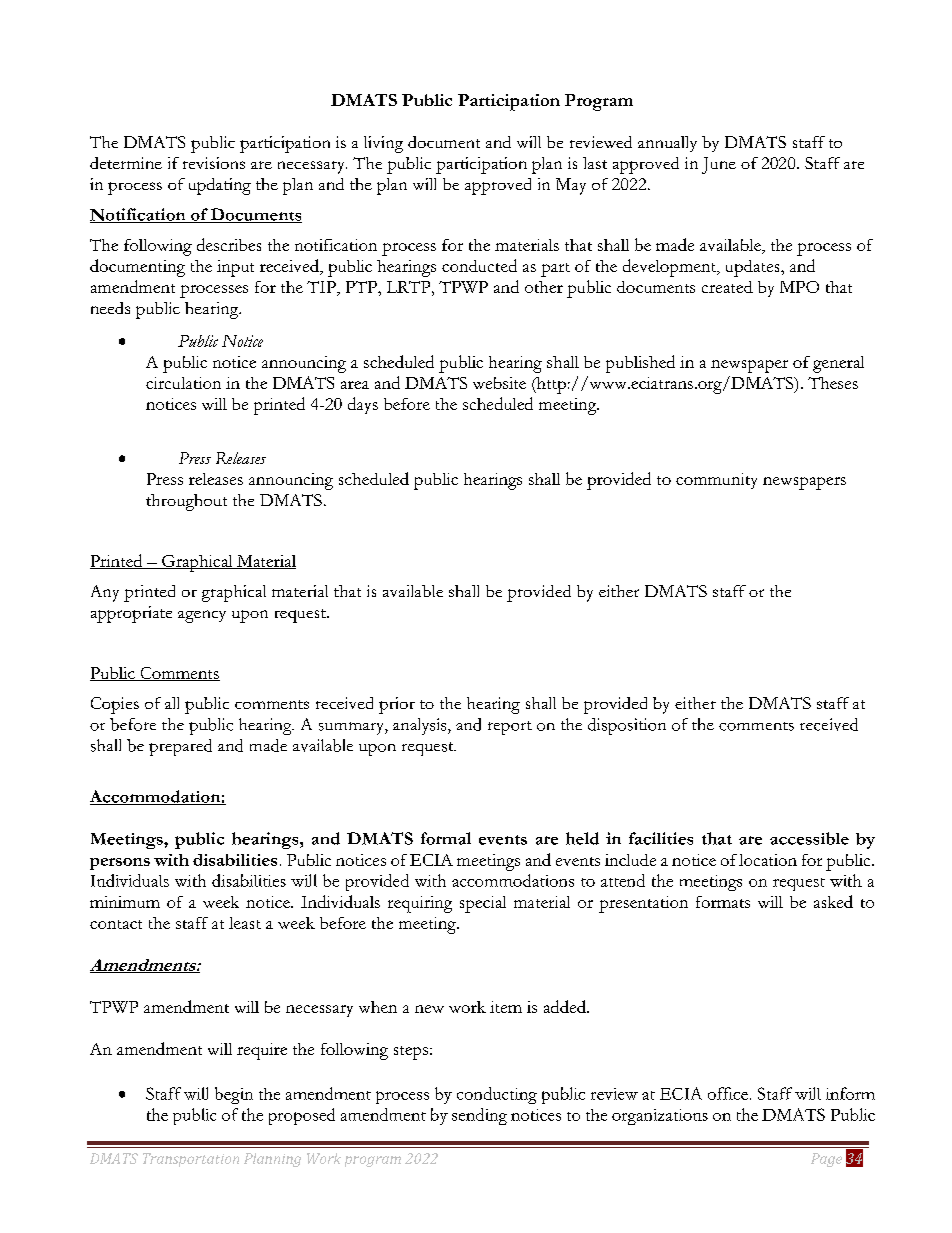  Describe the element at coordinates (499, 383) in the document. I see `website` at that location.
